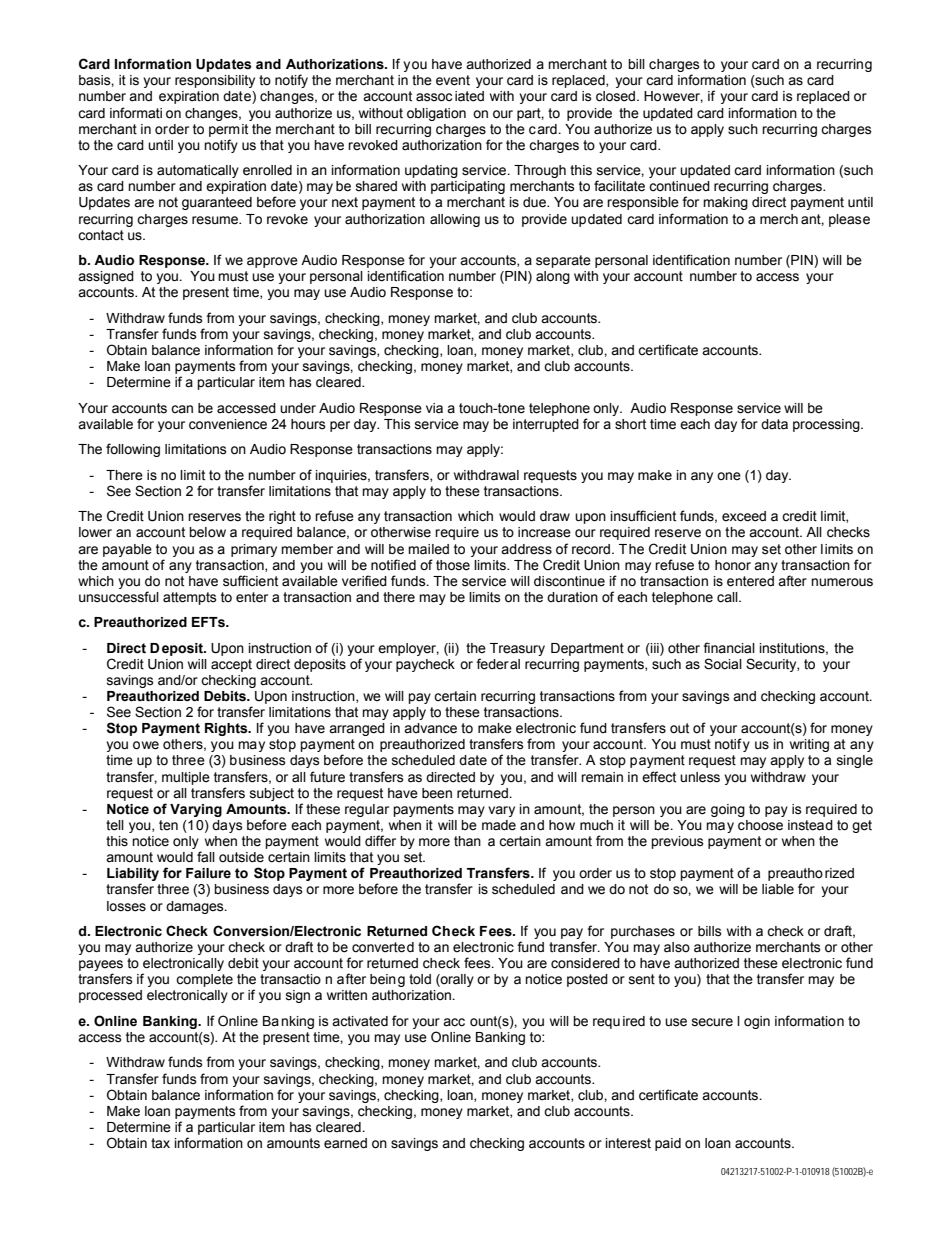 The image size is (952, 1233). What do you see at coordinates (206, 856) in the screenshot?
I see `fall` at bounding box center [206, 856].
